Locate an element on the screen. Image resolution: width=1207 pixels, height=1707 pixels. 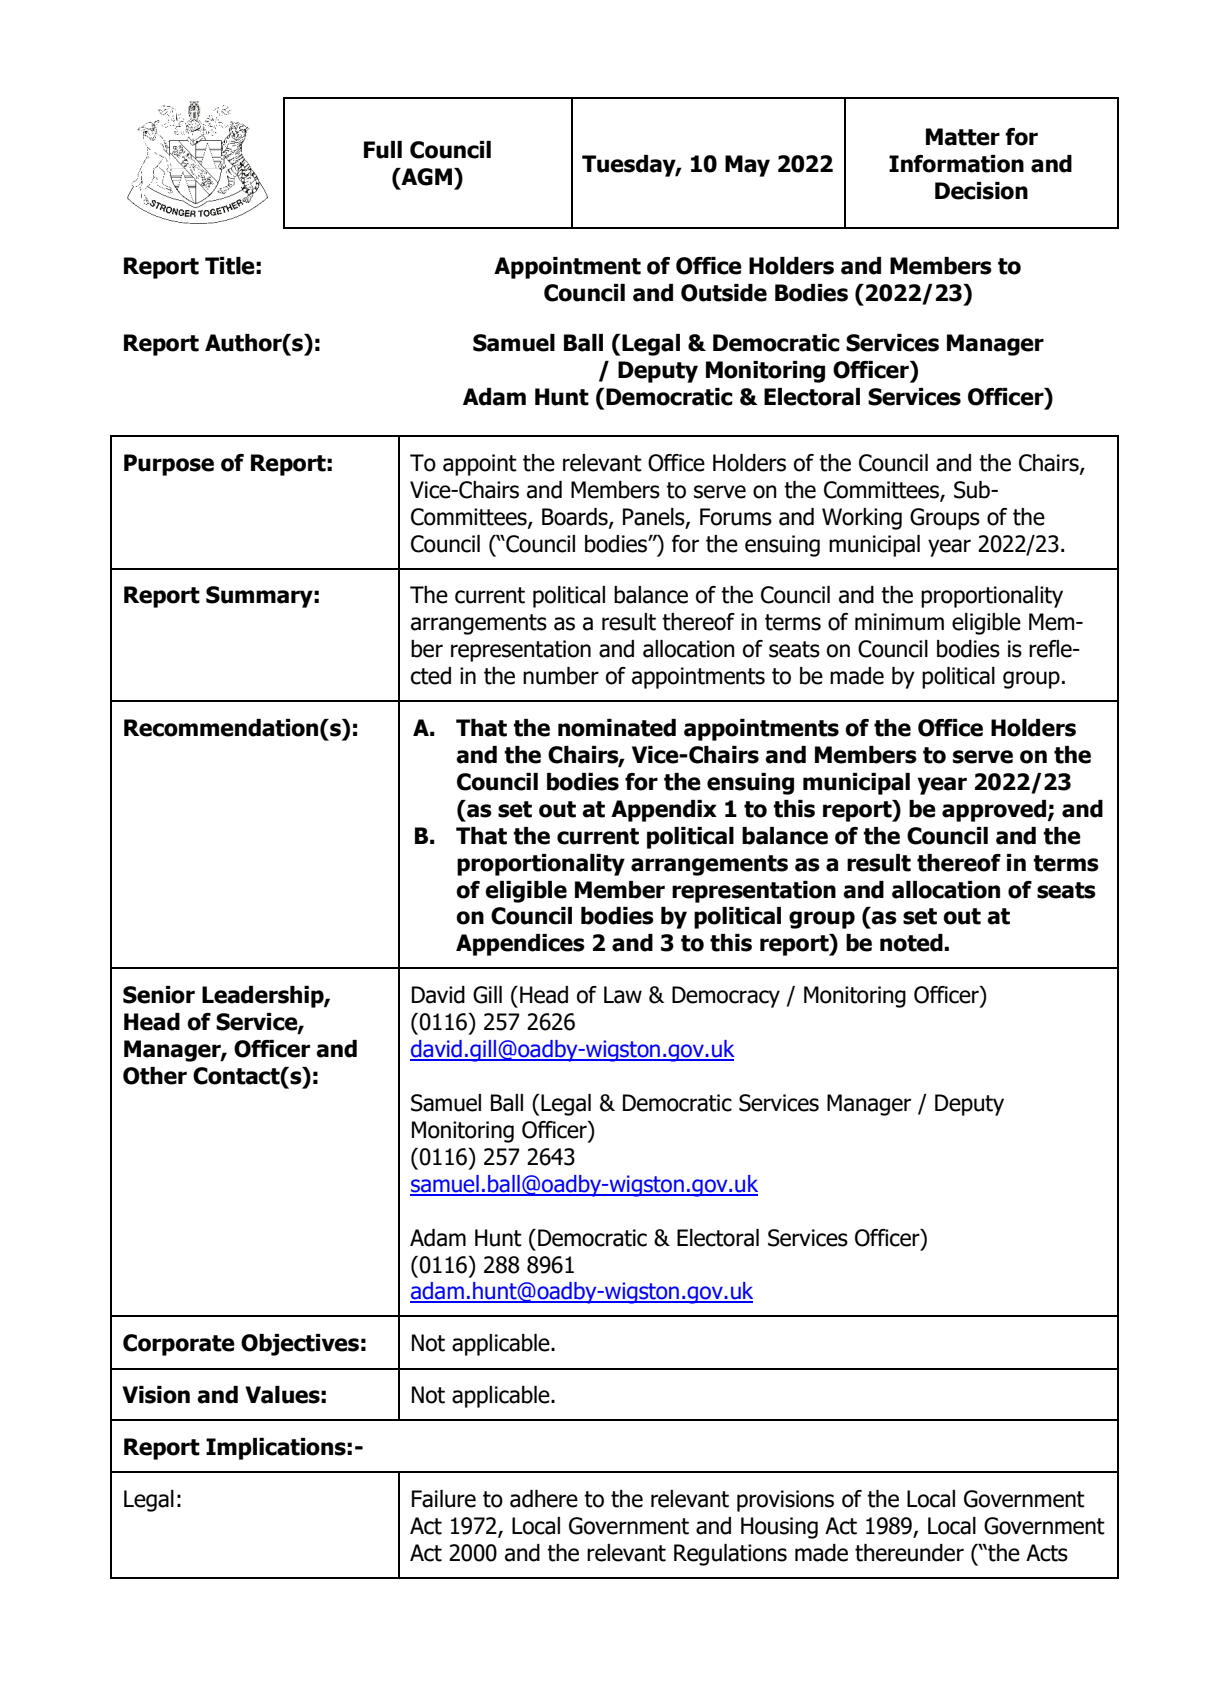
Democracy is located at coordinates (726, 997).
